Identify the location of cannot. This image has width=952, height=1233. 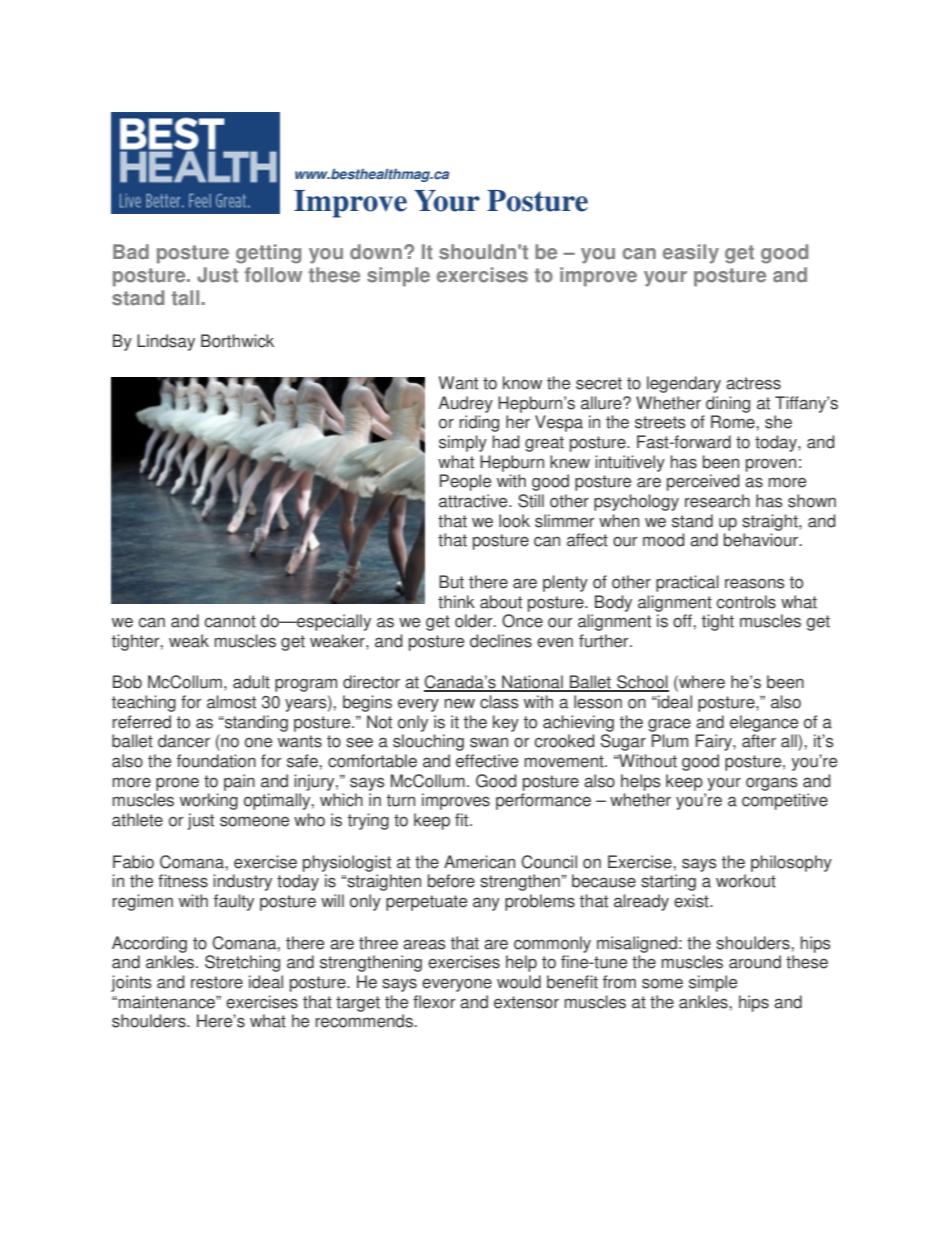
(230, 621).
